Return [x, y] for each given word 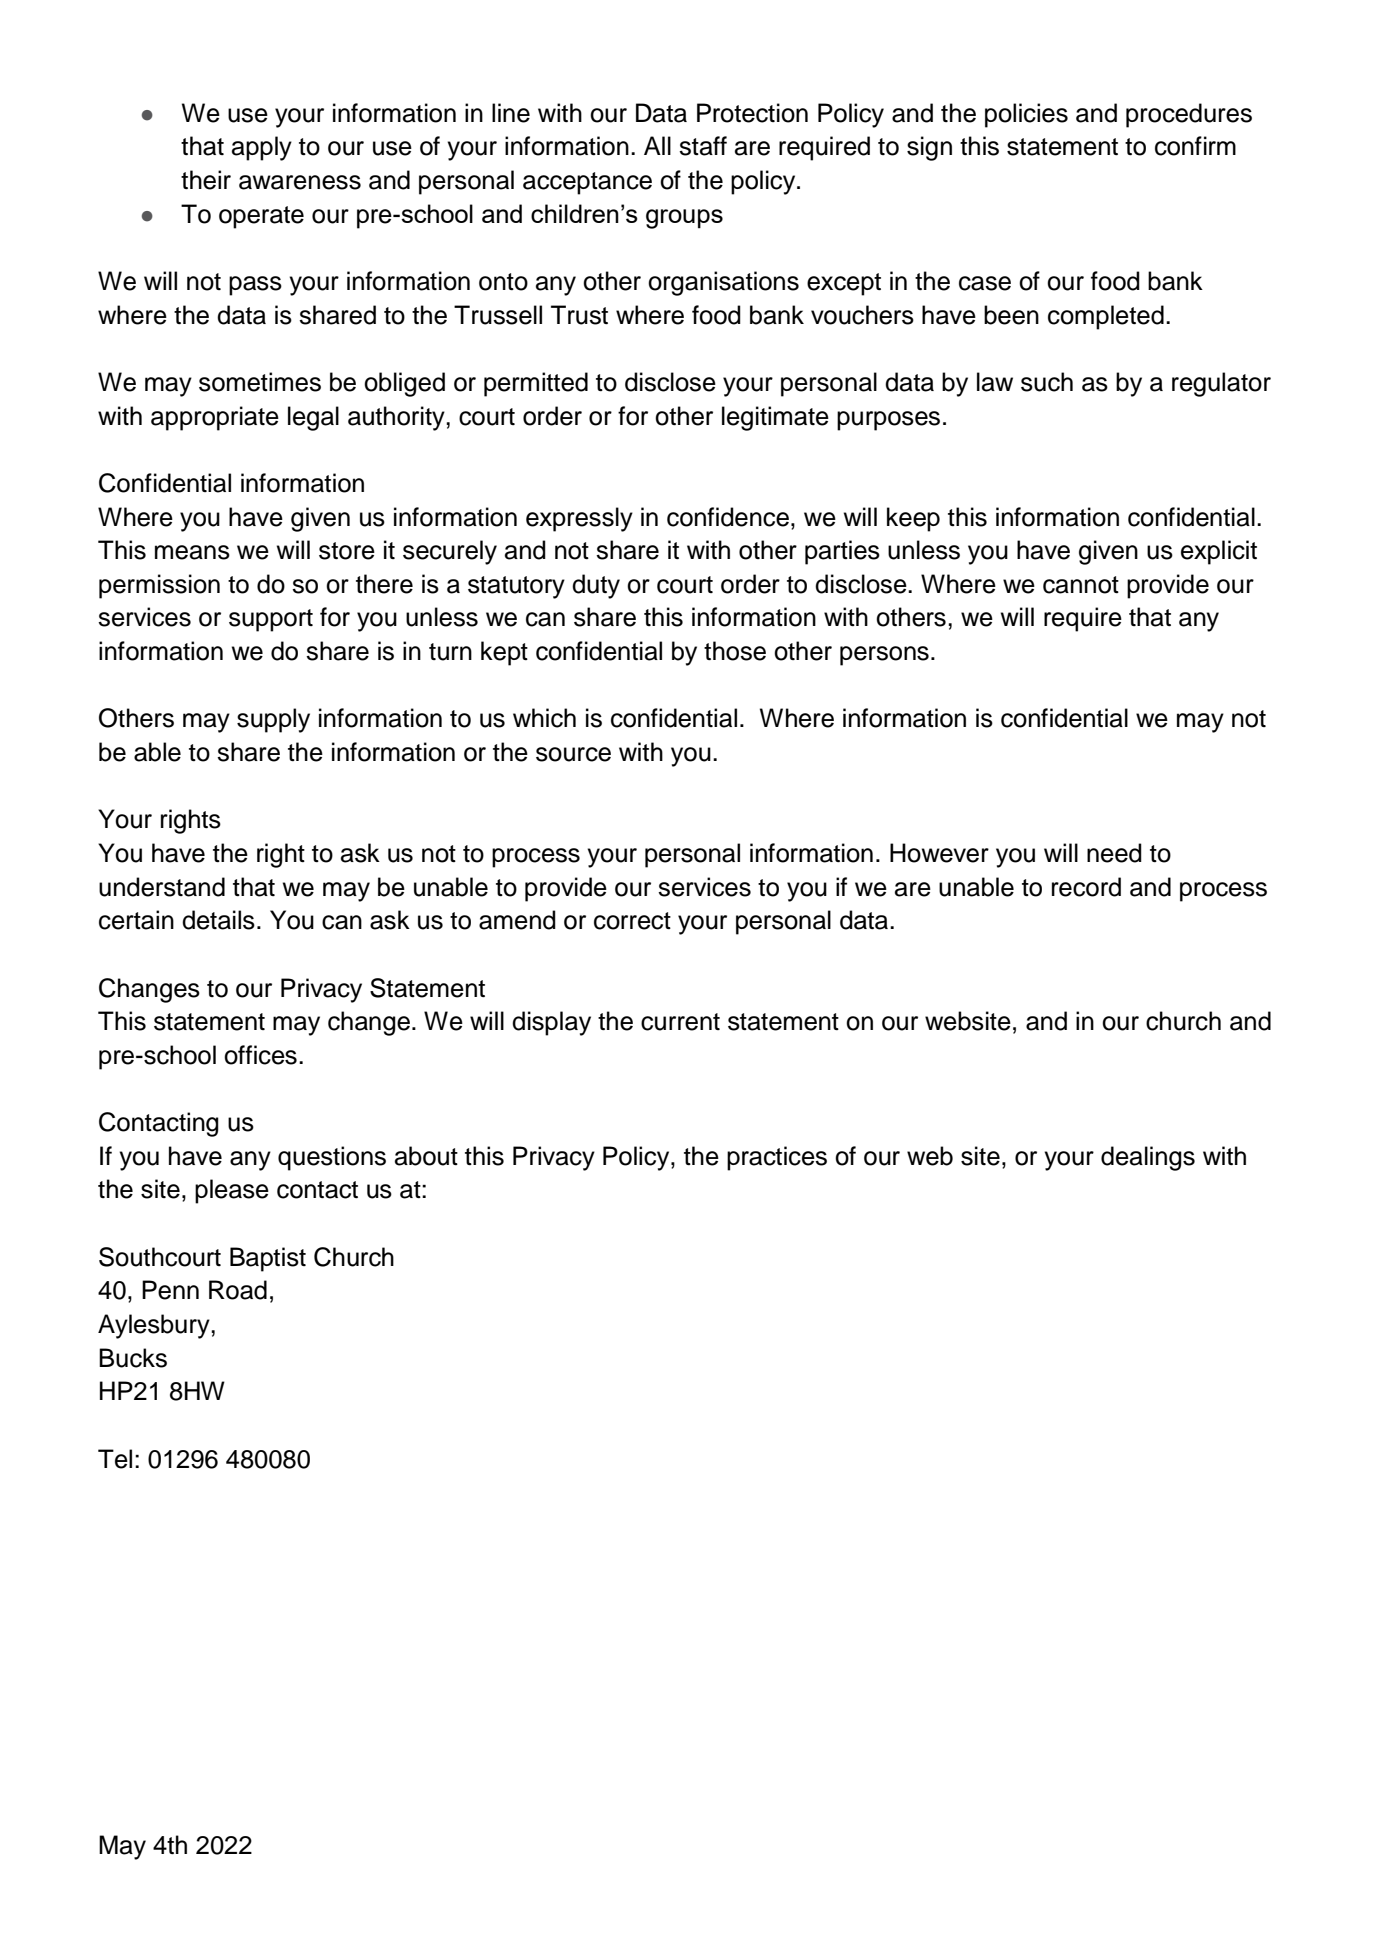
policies [1026, 115]
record [1086, 887]
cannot [1081, 585]
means [192, 552]
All [657, 145]
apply [262, 148]
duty [596, 586]
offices [260, 1055]
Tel [115, 1459]
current [680, 1022]
